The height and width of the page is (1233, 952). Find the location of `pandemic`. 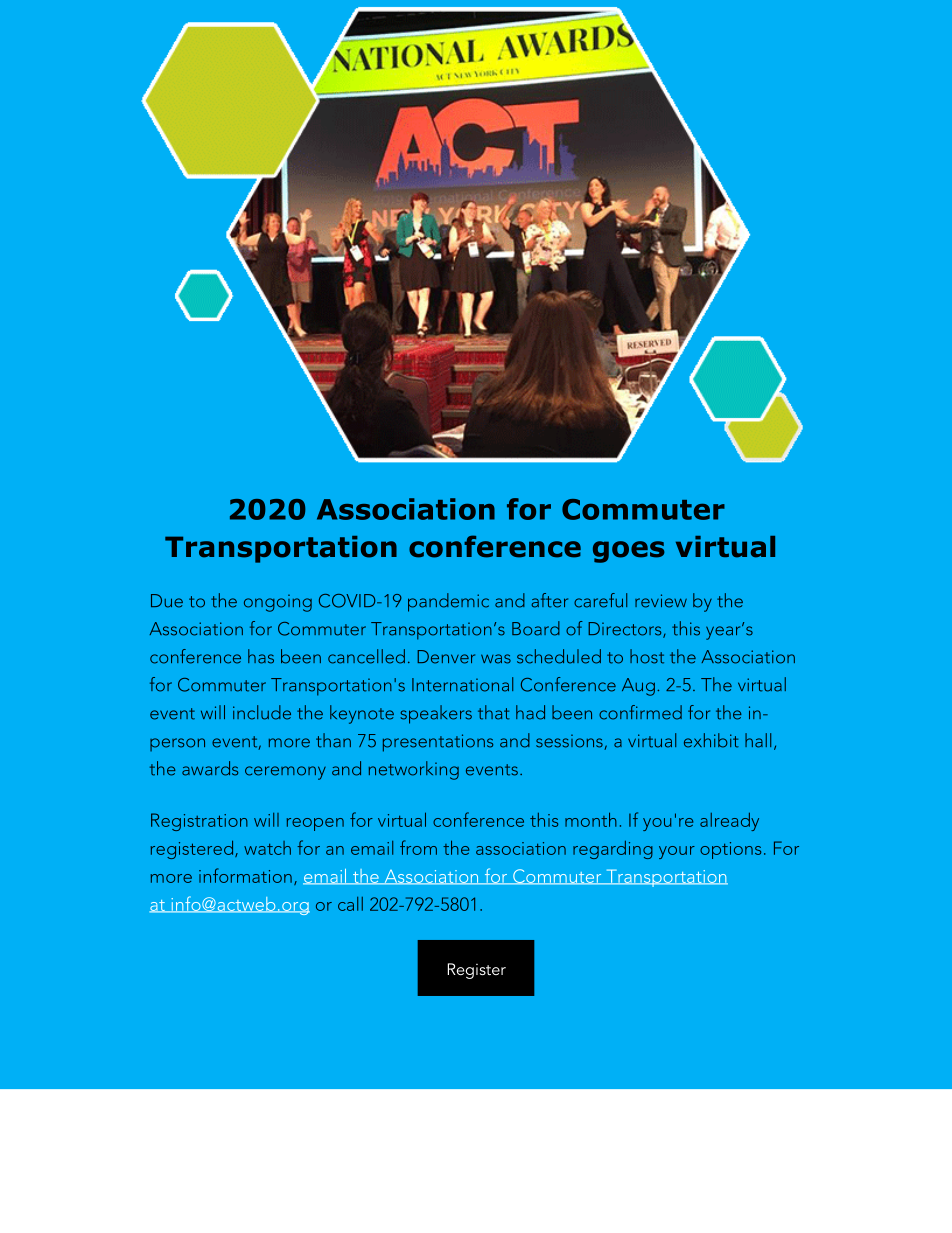

pandemic is located at coordinates (448, 602).
